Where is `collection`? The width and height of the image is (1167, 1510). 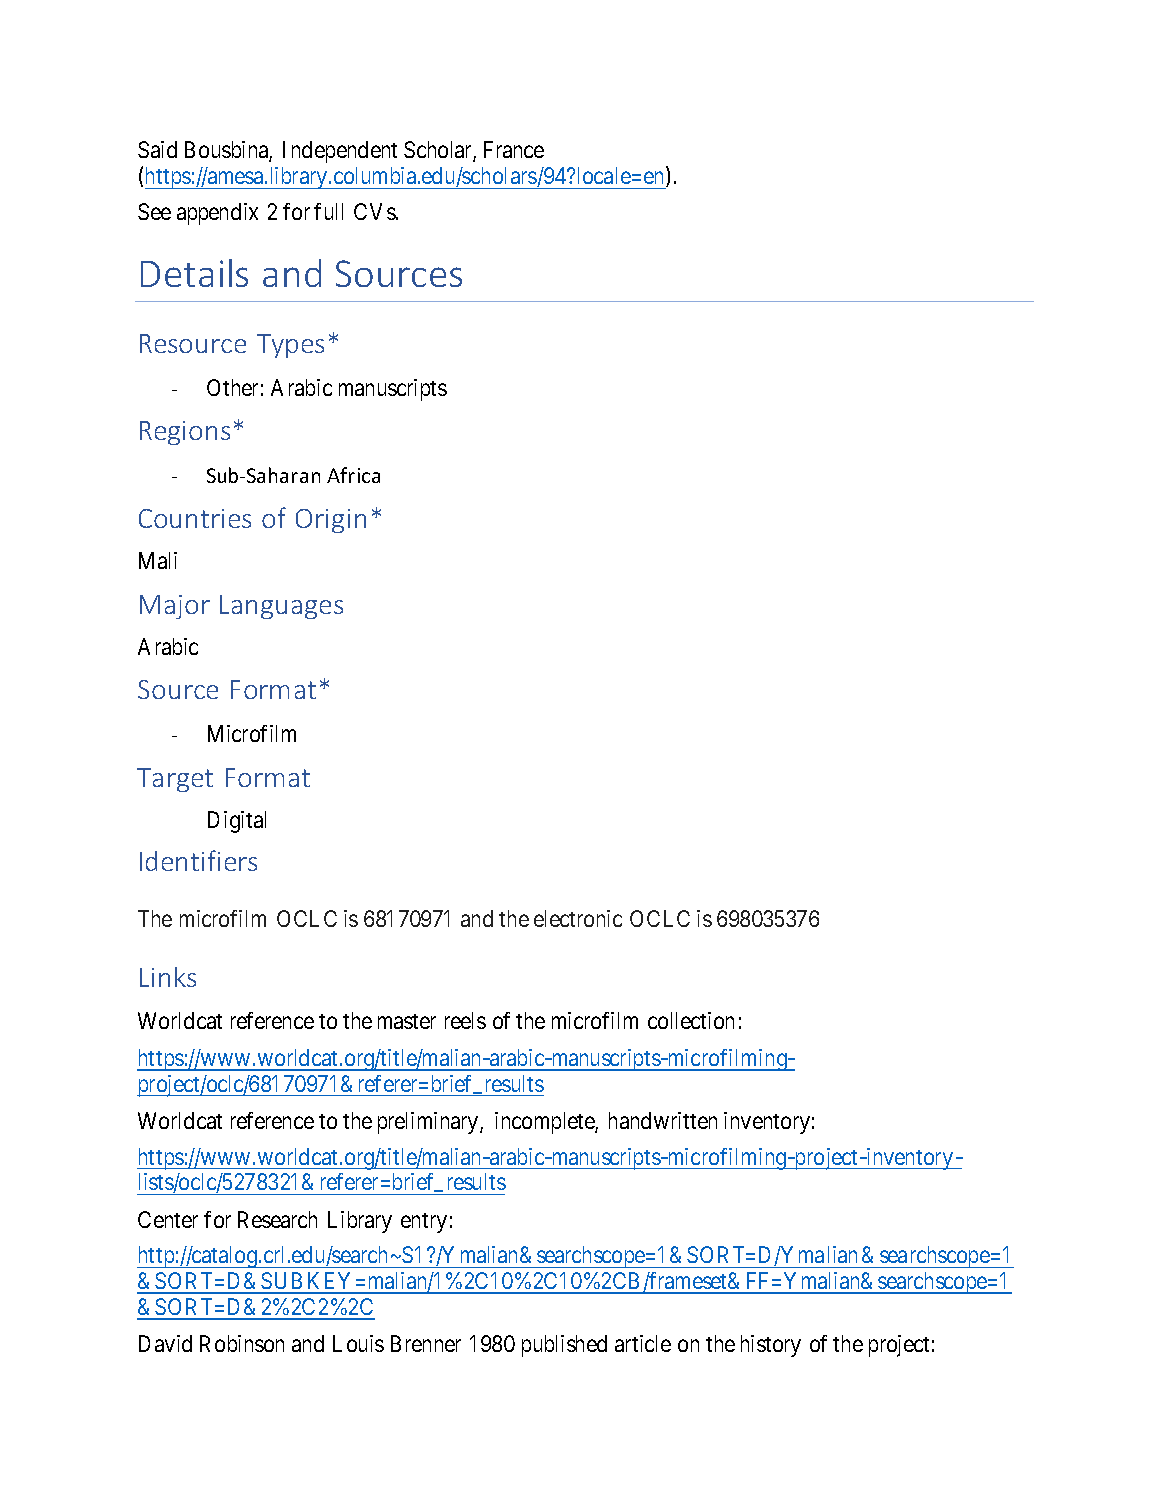 collection is located at coordinates (691, 1020).
